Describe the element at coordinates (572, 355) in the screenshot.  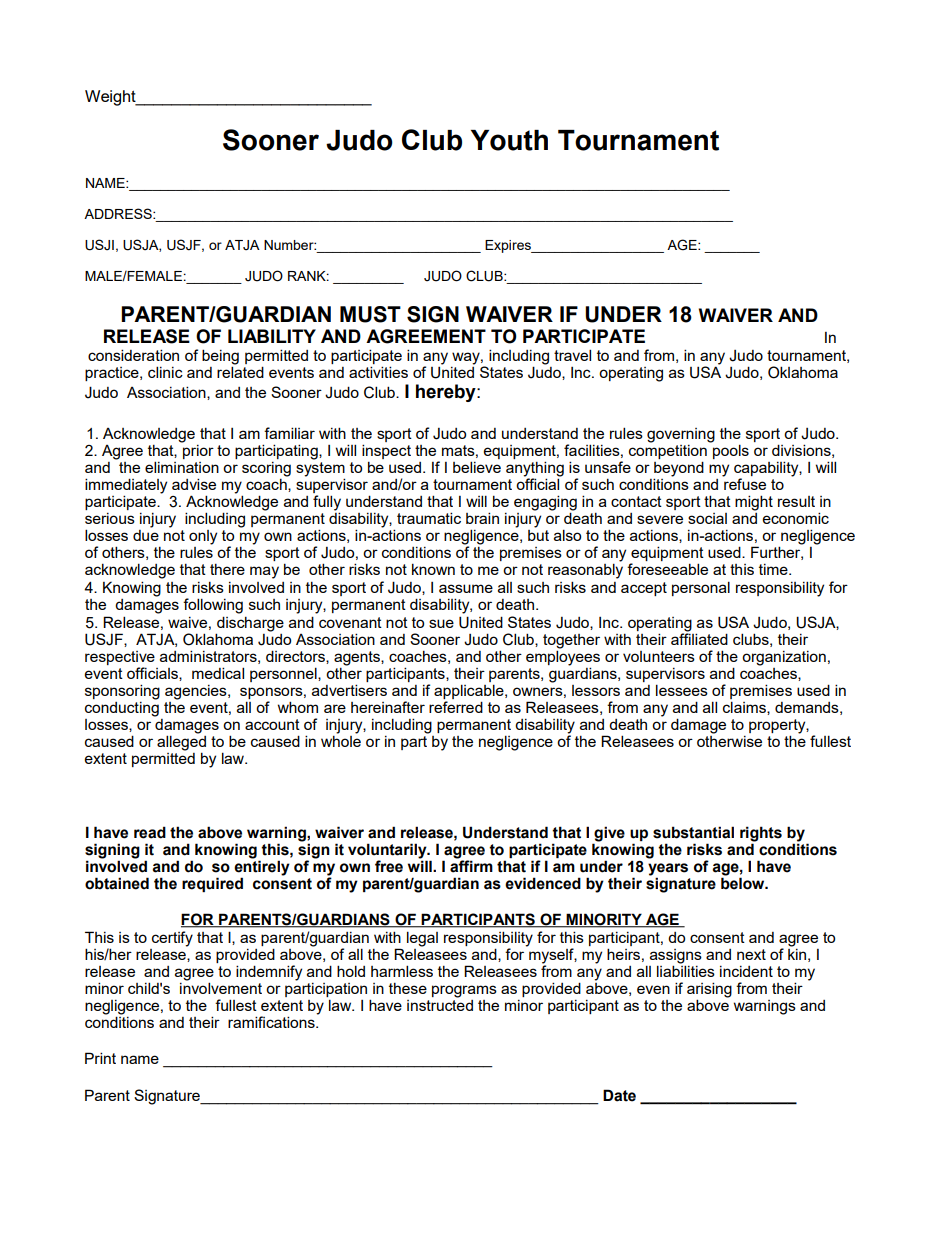
I see `travel` at that location.
